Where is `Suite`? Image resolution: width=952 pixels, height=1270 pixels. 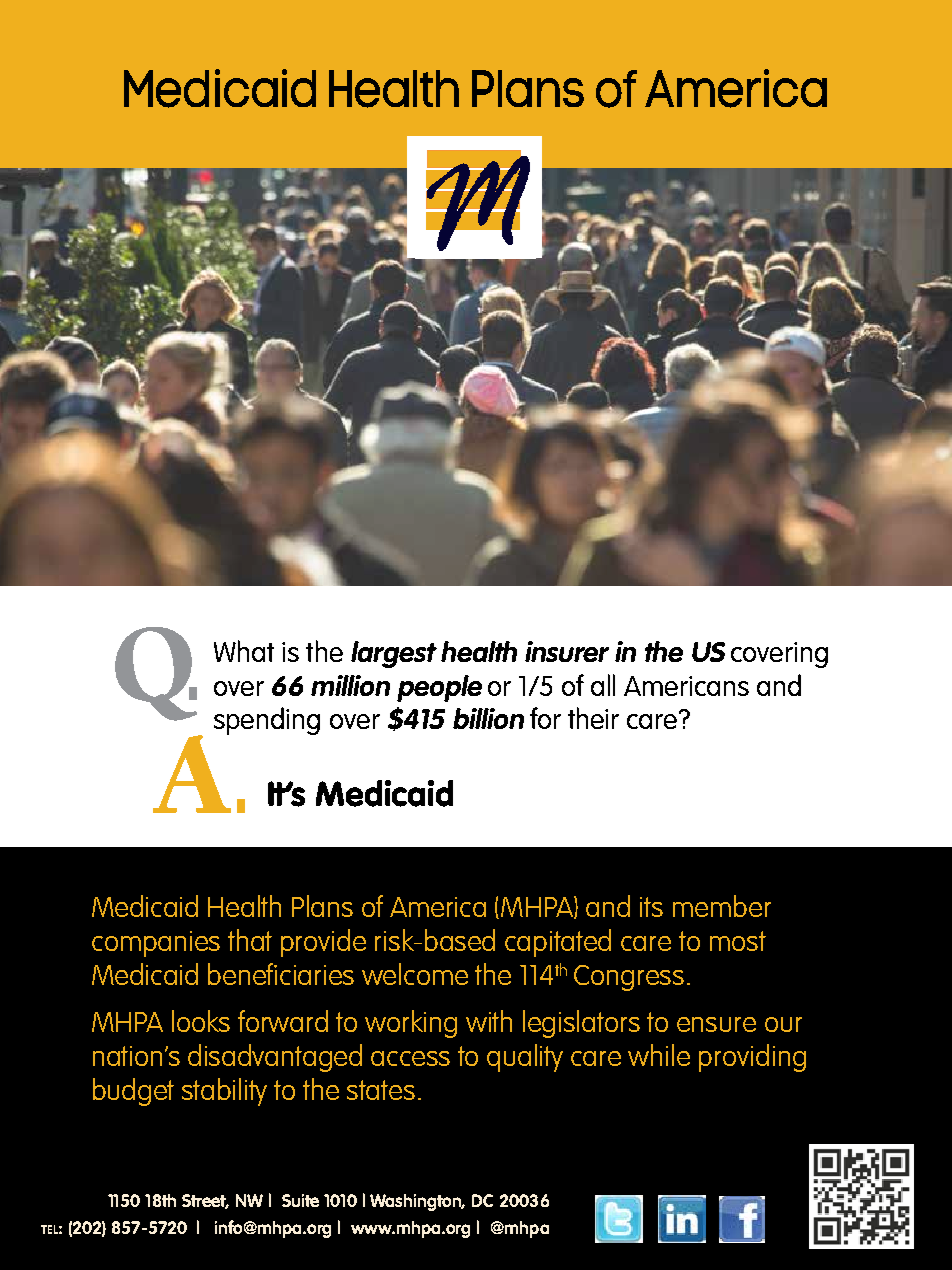 Suite is located at coordinates (300, 1200).
